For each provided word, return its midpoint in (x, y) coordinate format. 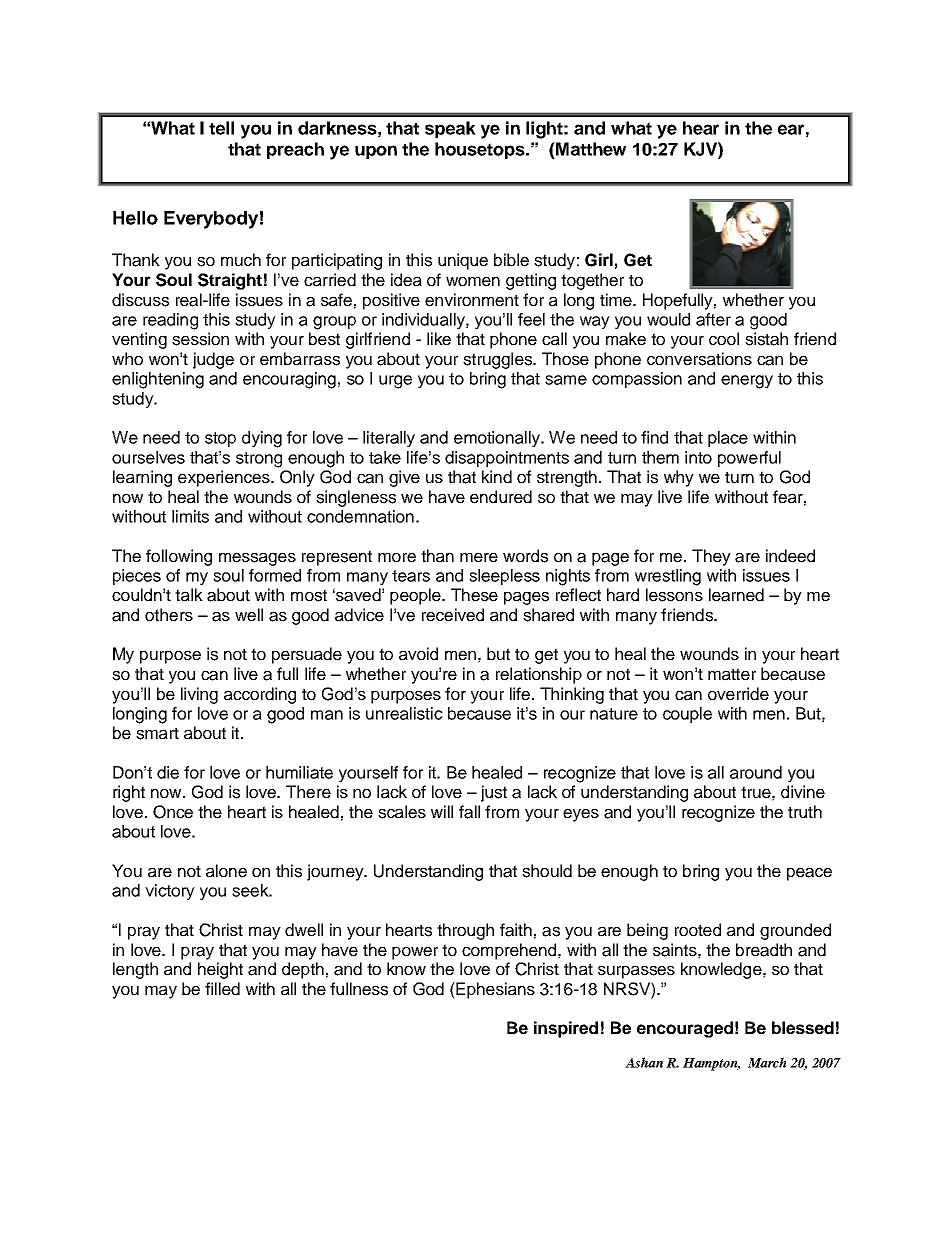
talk (189, 595)
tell (221, 128)
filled (222, 989)
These (474, 595)
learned (736, 595)
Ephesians (494, 990)
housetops (481, 150)
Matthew (590, 149)
